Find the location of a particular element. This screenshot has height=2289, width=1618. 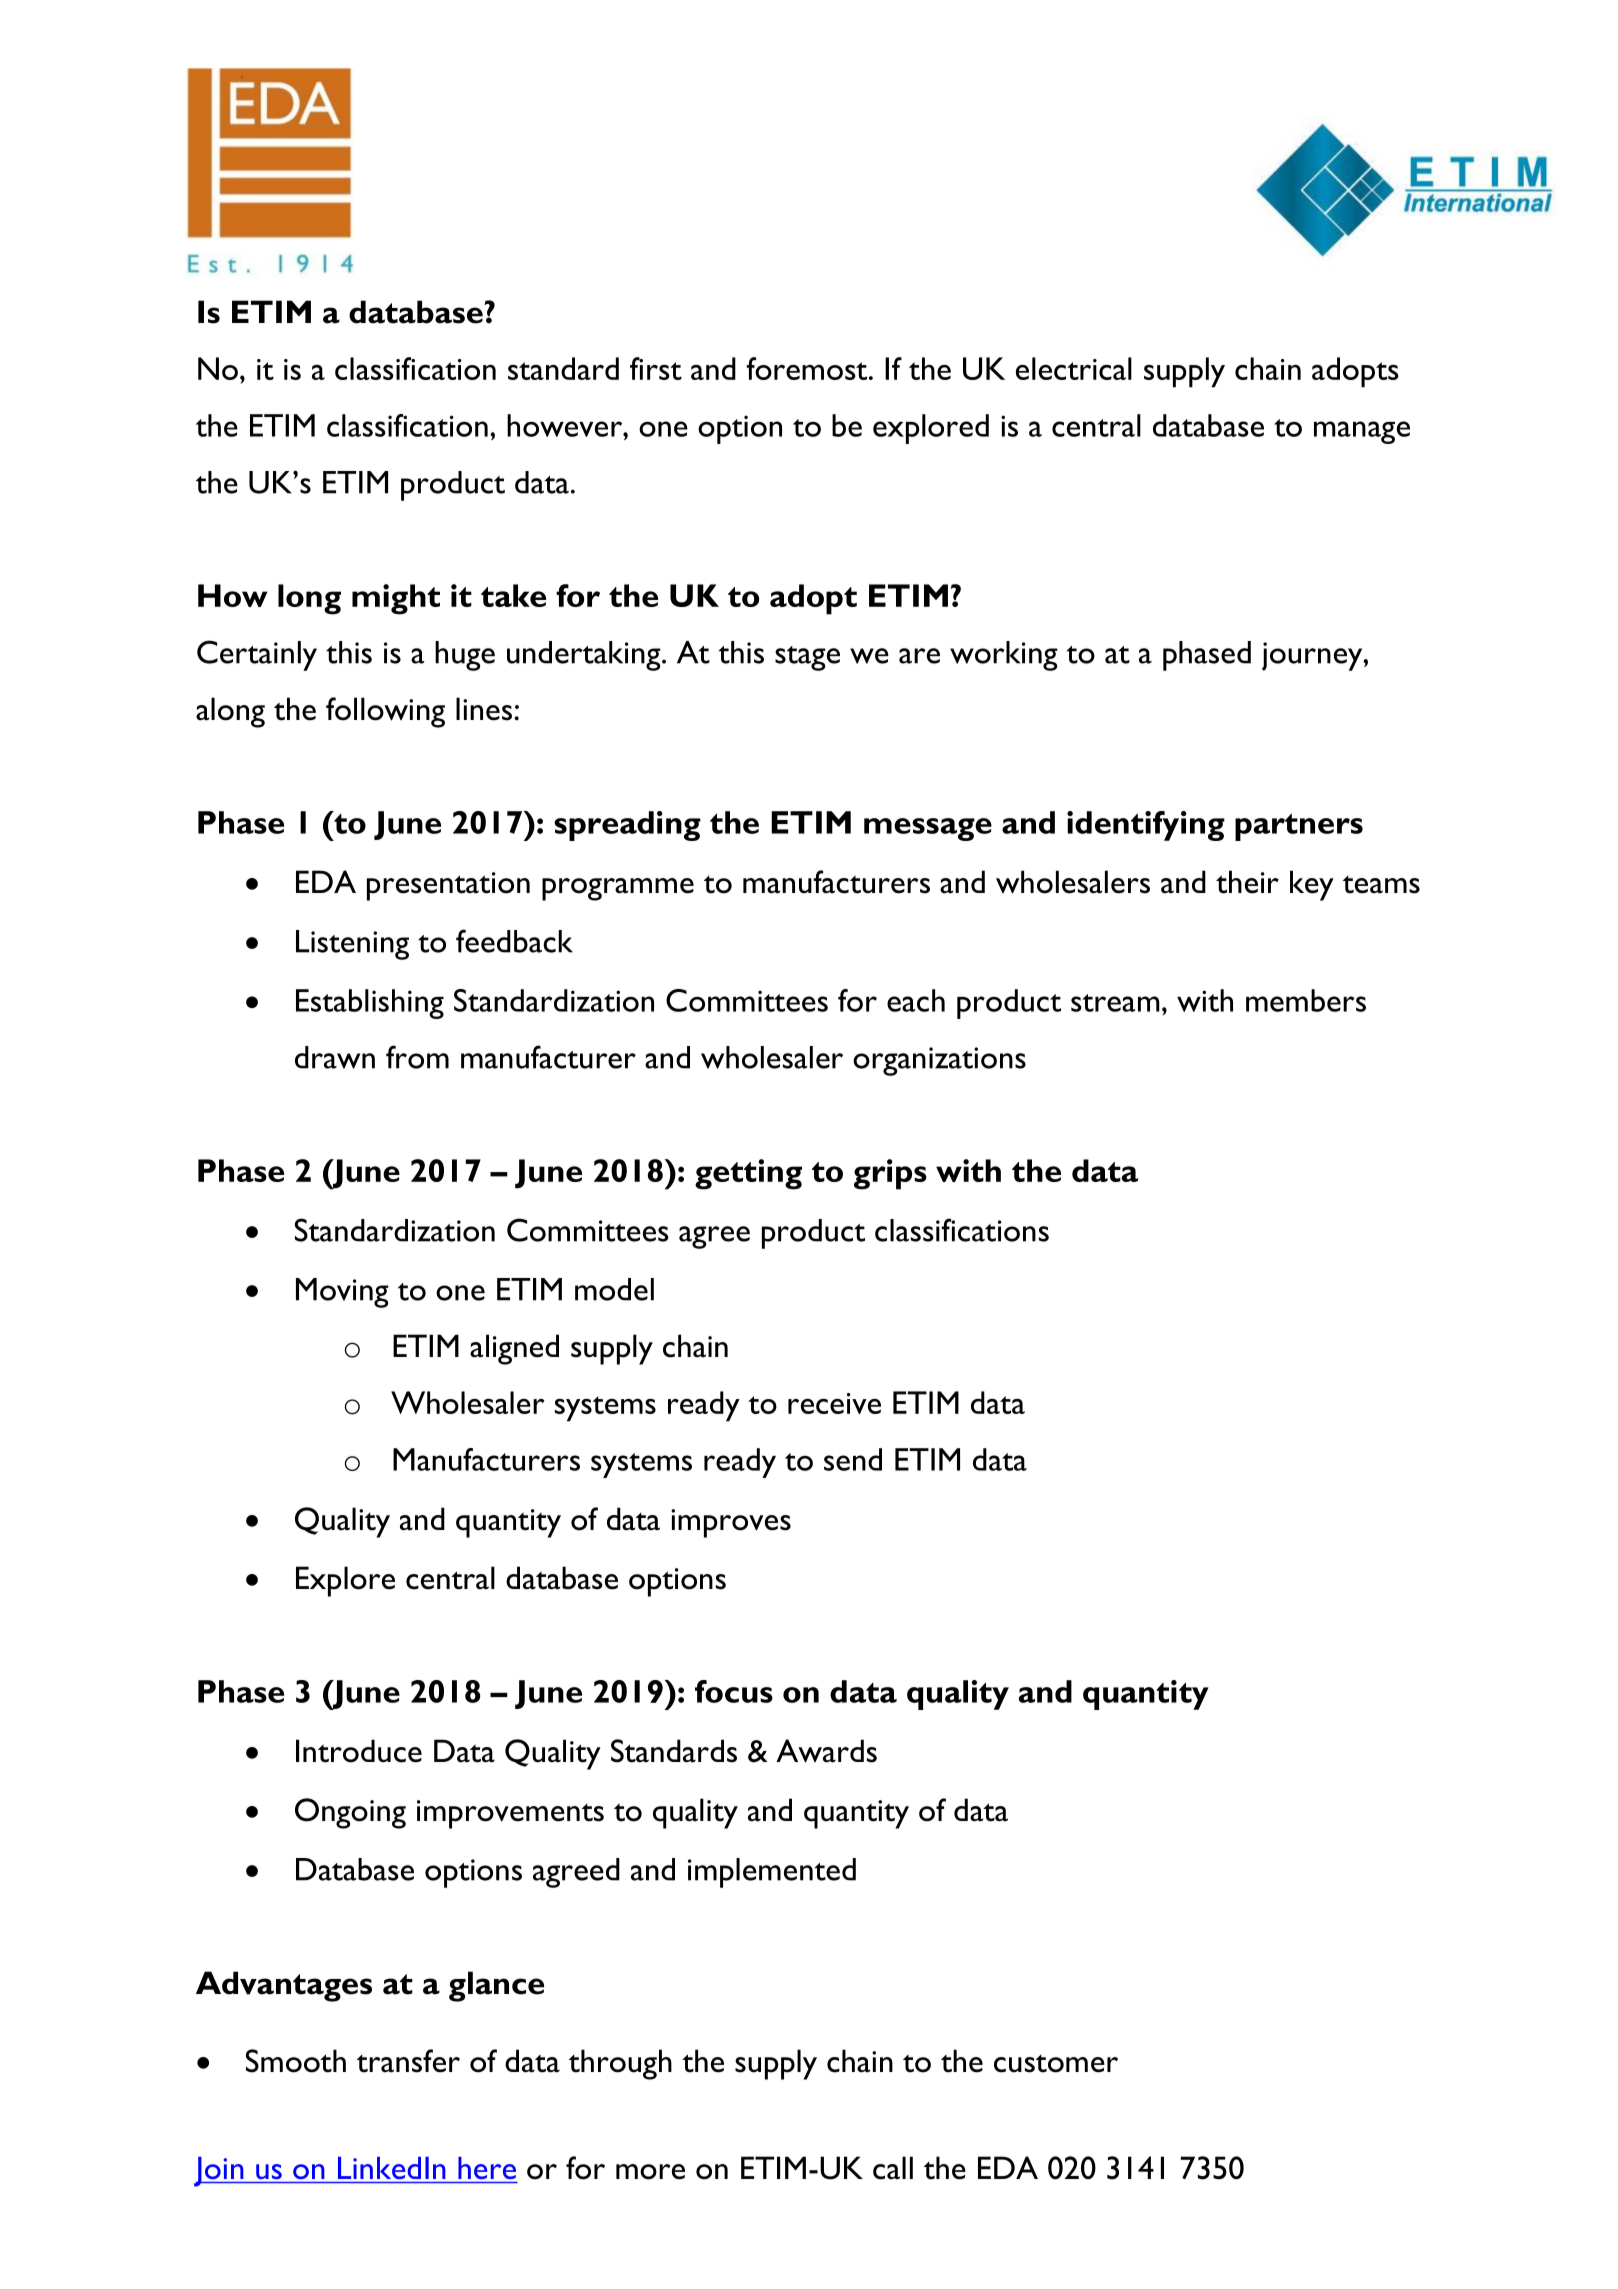

Introduce is located at coordinates (359, 1751).
